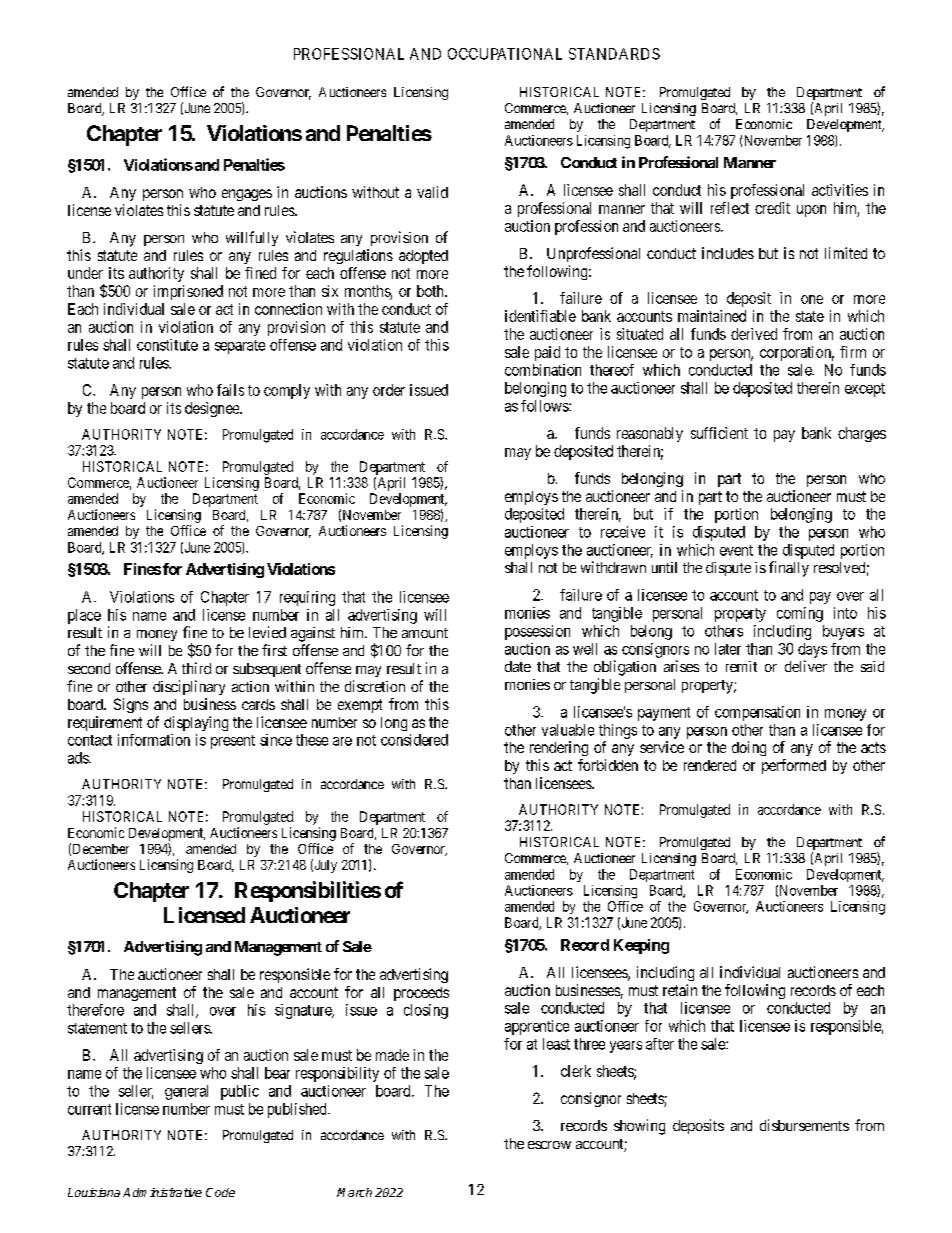  What do you see at coordinates (800, 614) in the screenshot?
I see `coming` at bounding box center [800, 614].
